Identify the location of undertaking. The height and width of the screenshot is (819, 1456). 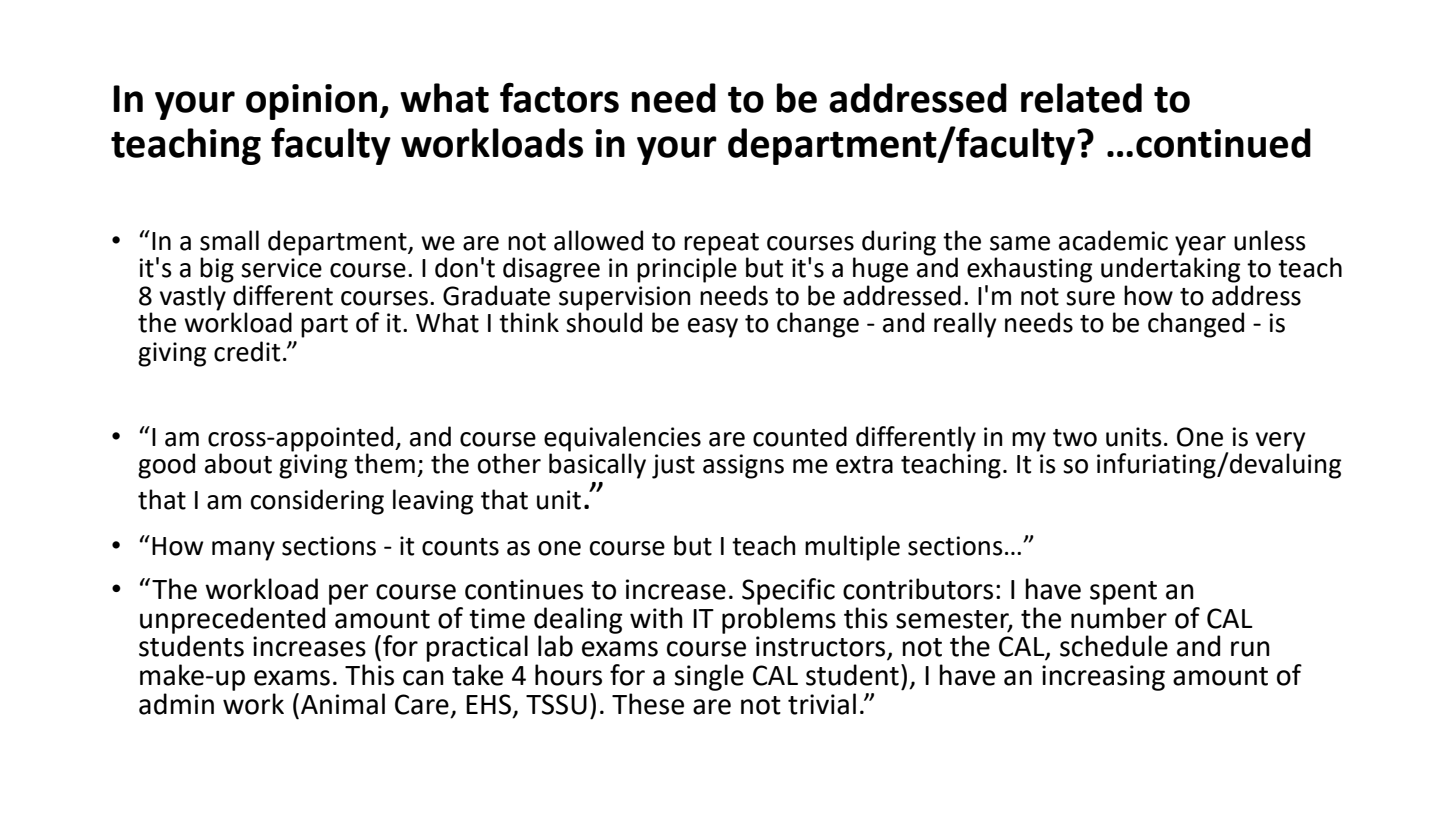
(1170, 269).
